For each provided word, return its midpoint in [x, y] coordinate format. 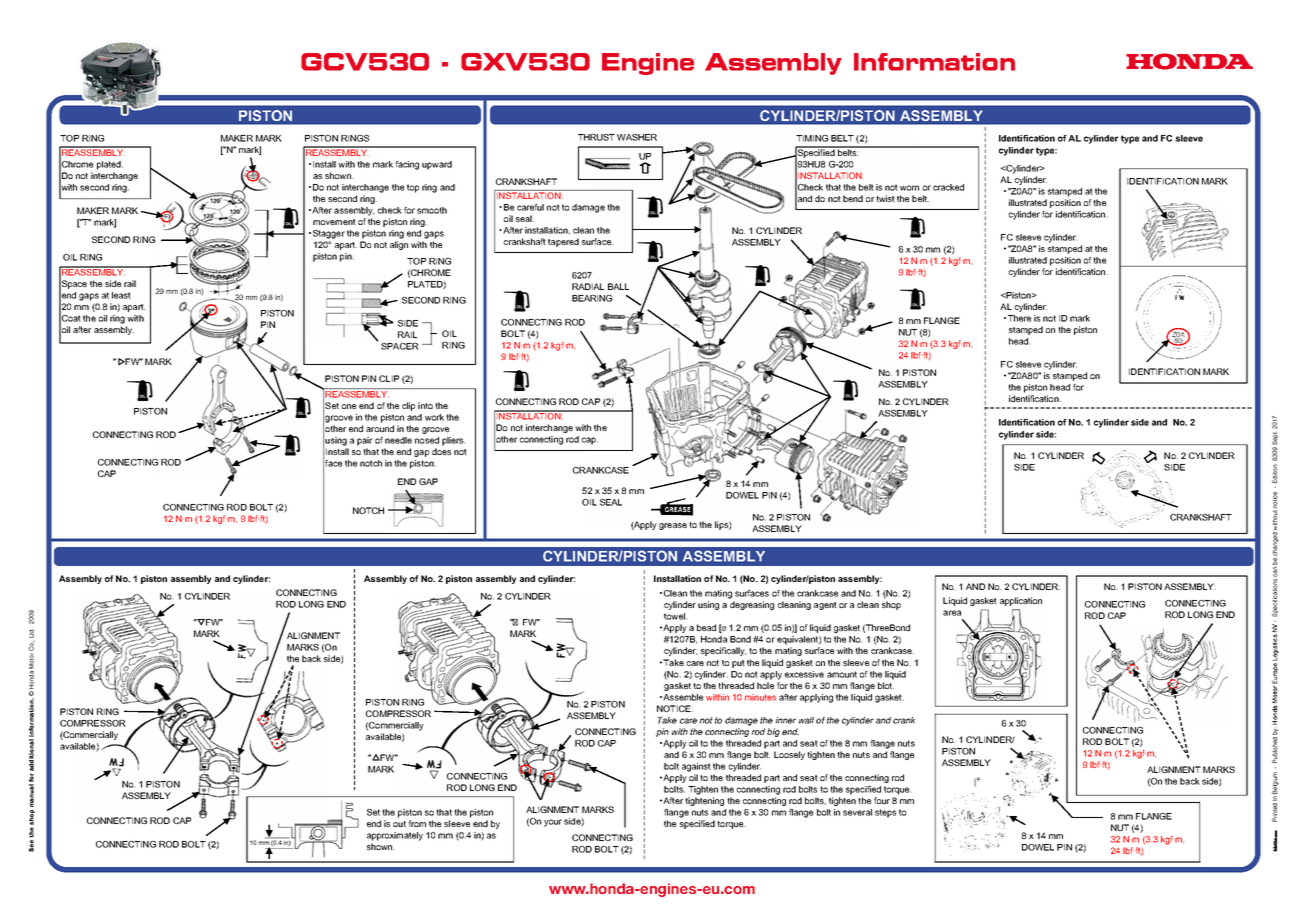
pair [364, 441]
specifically [723, 651]
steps [885, 813]
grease [673, 526]
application [1021, 601]
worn [909, 188]
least [121, 295]
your [553, 823]
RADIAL [588, 286]
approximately [395, 836]
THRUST [596, 137]
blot [886, 685]
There [1019, 318]
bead [706, 627]
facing [407, 165]
